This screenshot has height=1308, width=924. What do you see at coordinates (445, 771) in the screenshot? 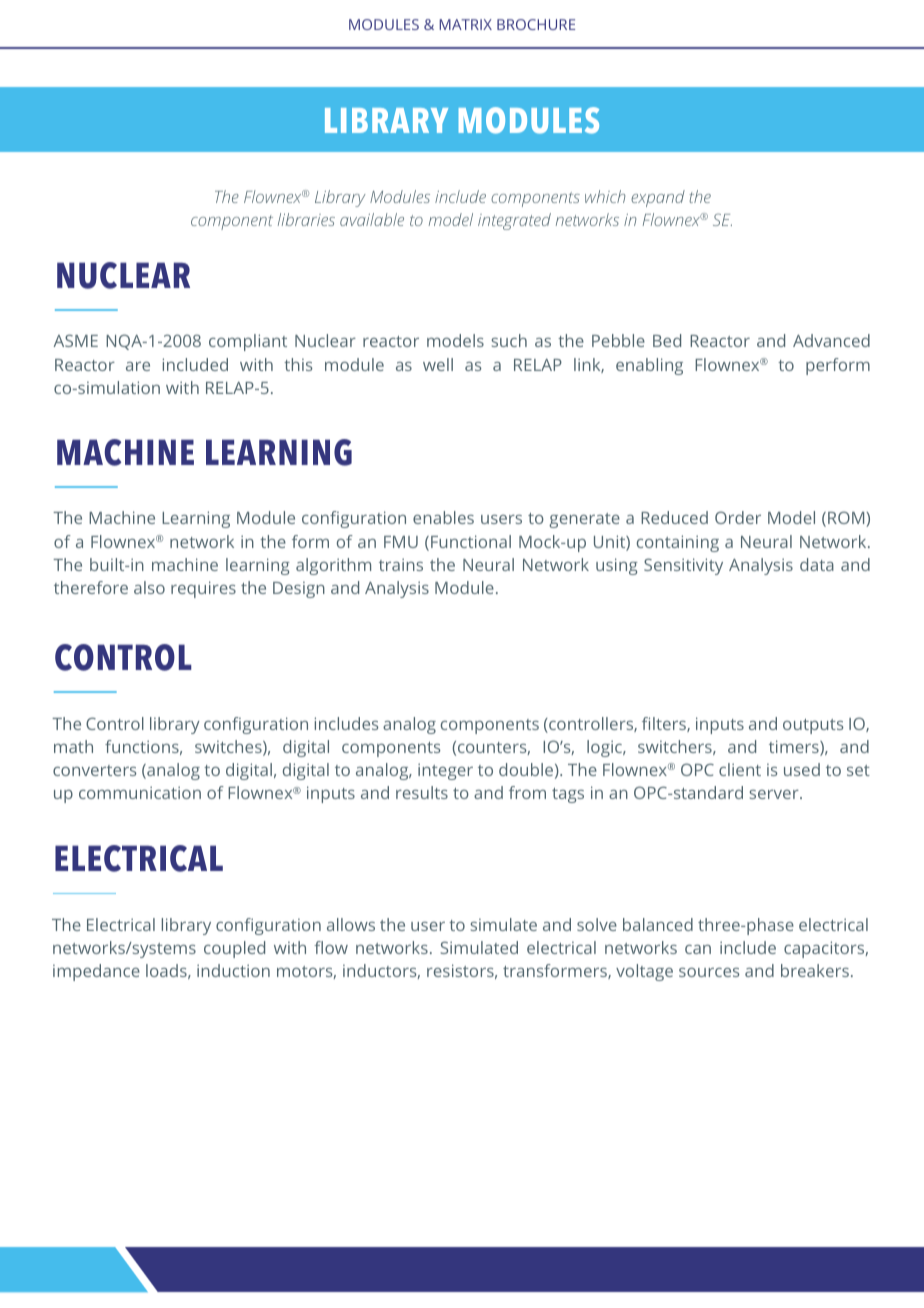
I see `integer` at bounding box center [445, 771].
